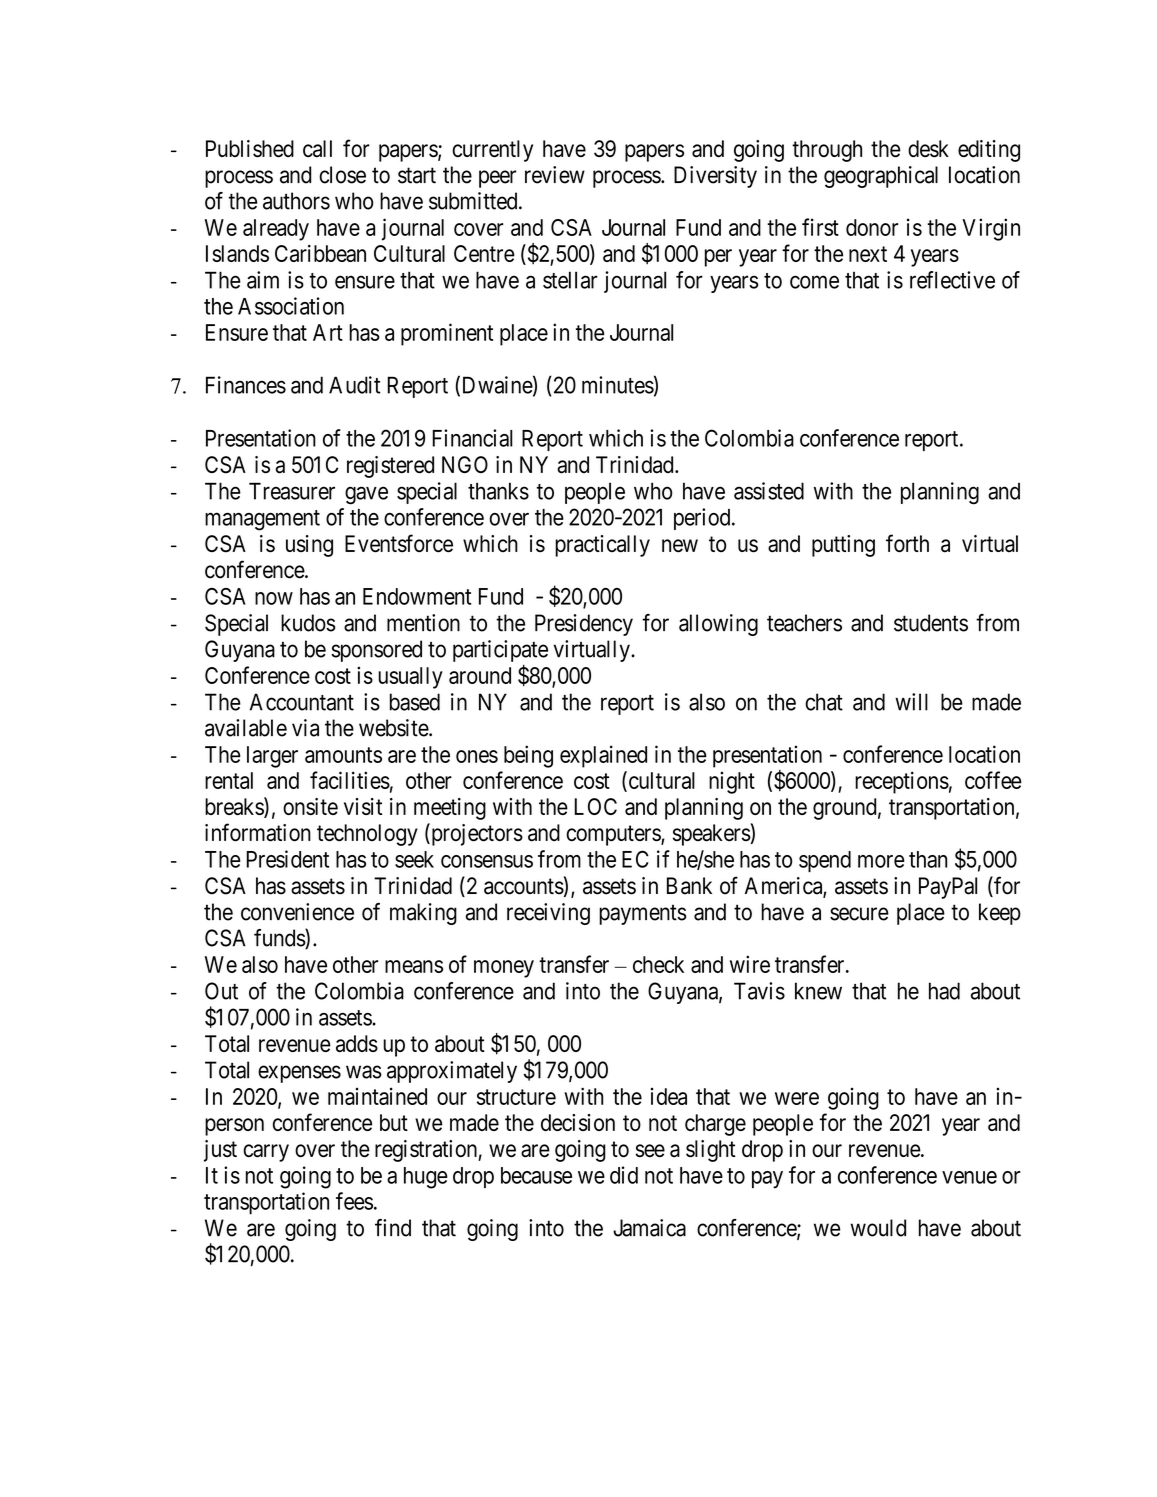 This screenshot has width=1157, height=1497. What do you see at coordinates (354, 1201) in the screenshot?
I see `fees` at bounding box center [354, 1201].
